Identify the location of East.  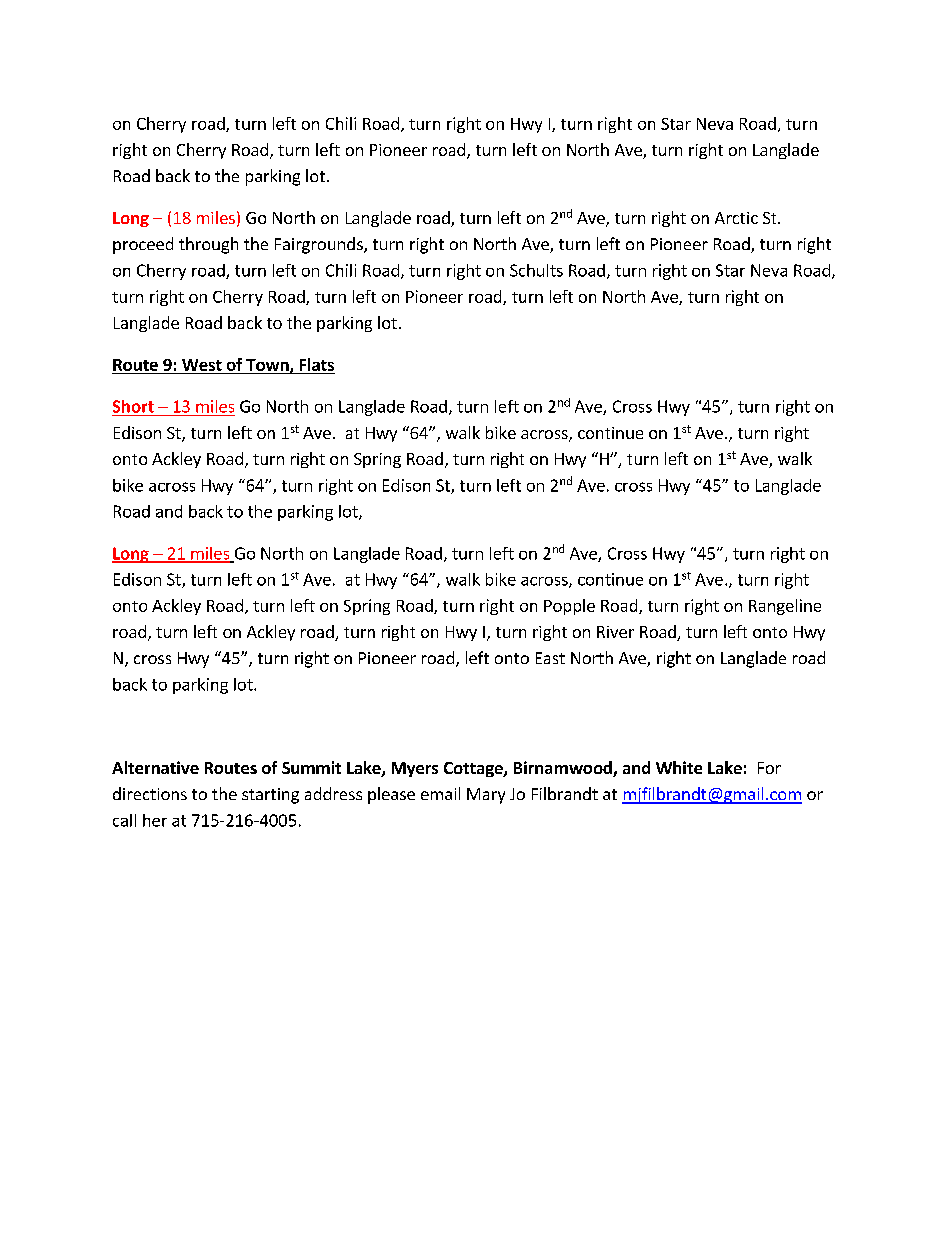
(550, 658).
